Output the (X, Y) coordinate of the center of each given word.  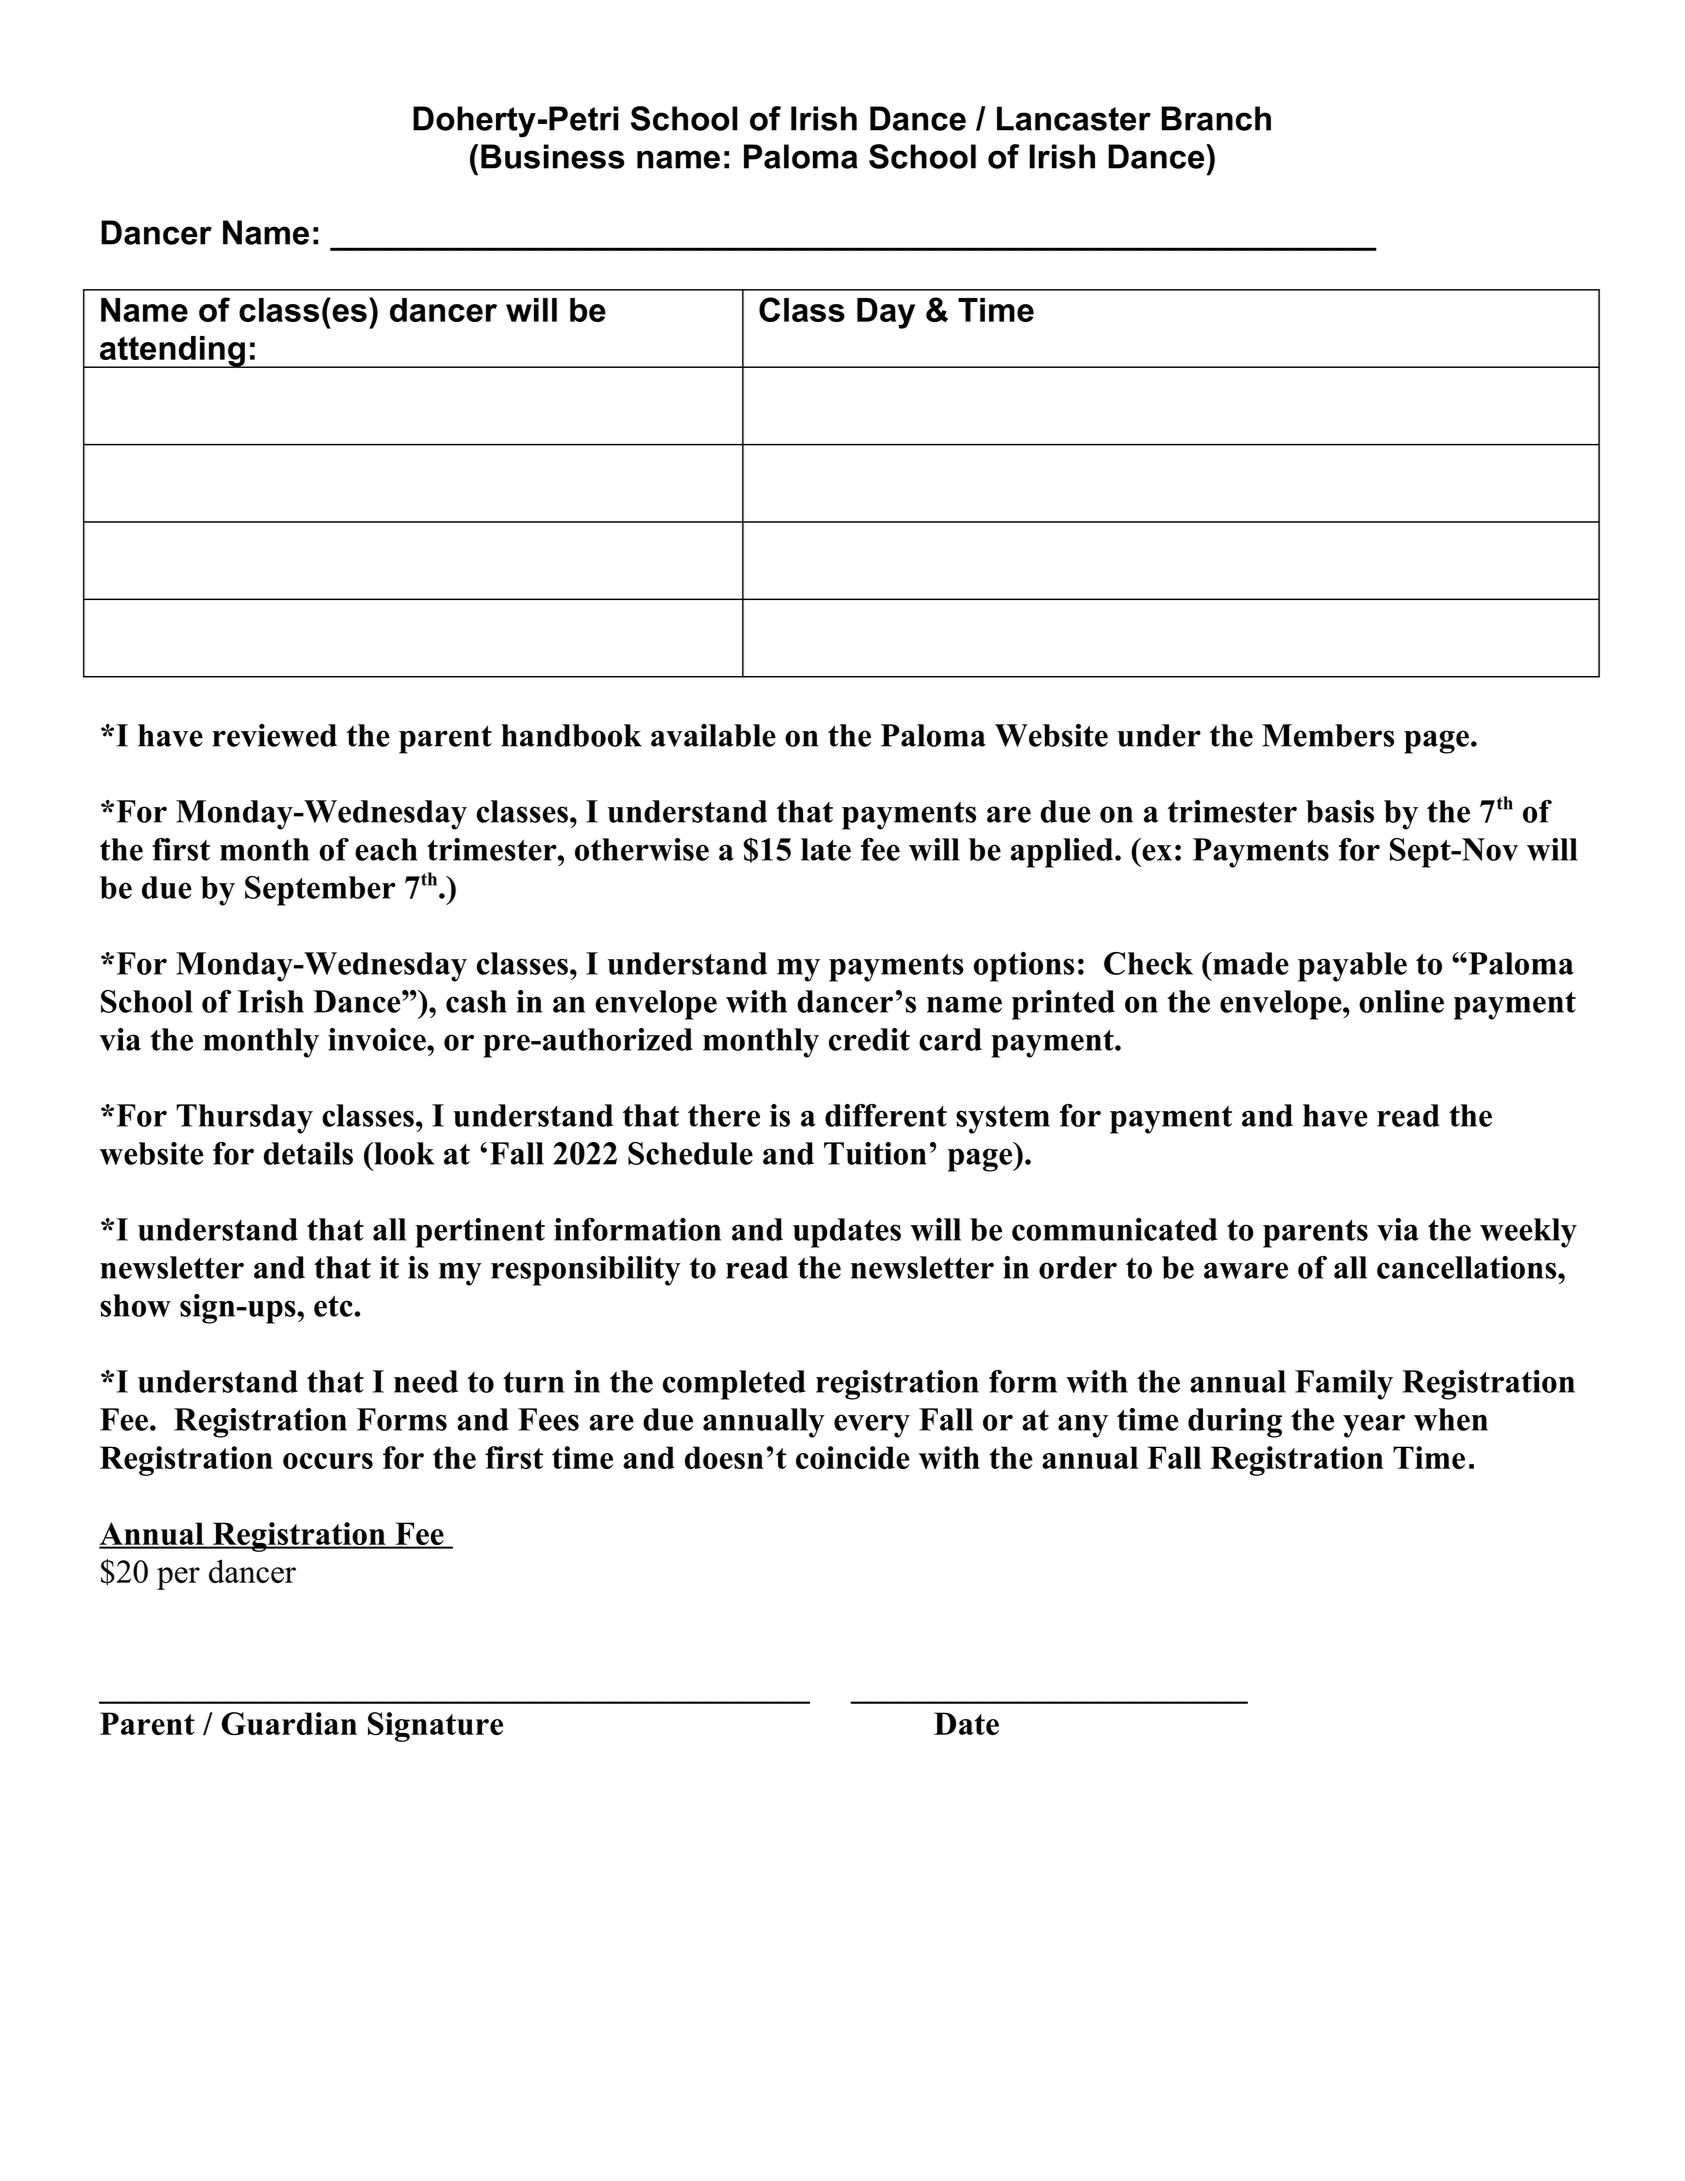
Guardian (289, 1723)
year (1374, 1426)
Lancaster (1074, 118)
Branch (1216, 118)
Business (553, 156)
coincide (853, 1457)
